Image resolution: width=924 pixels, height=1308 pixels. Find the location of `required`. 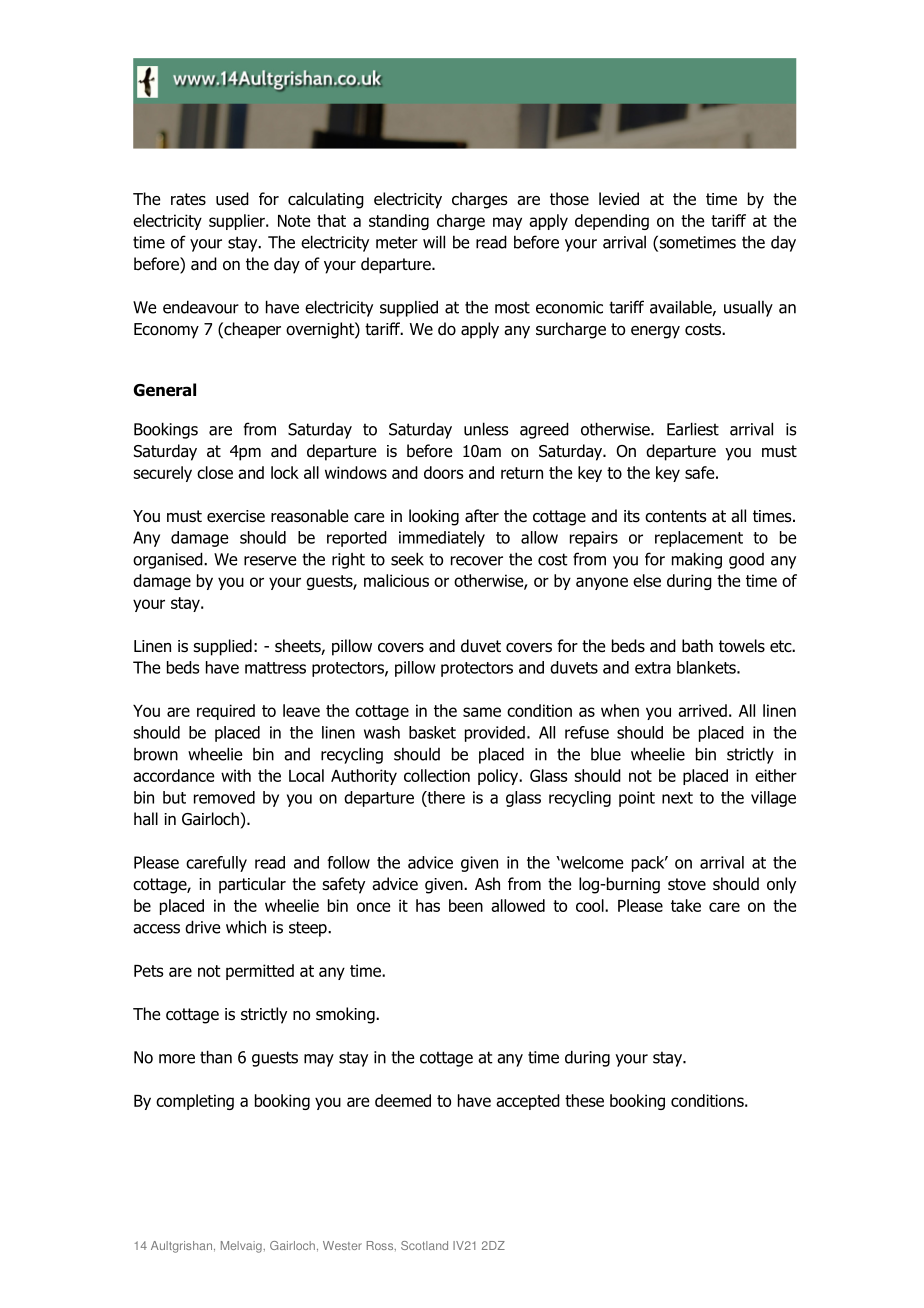

required is located at coordinates (226, 712).
